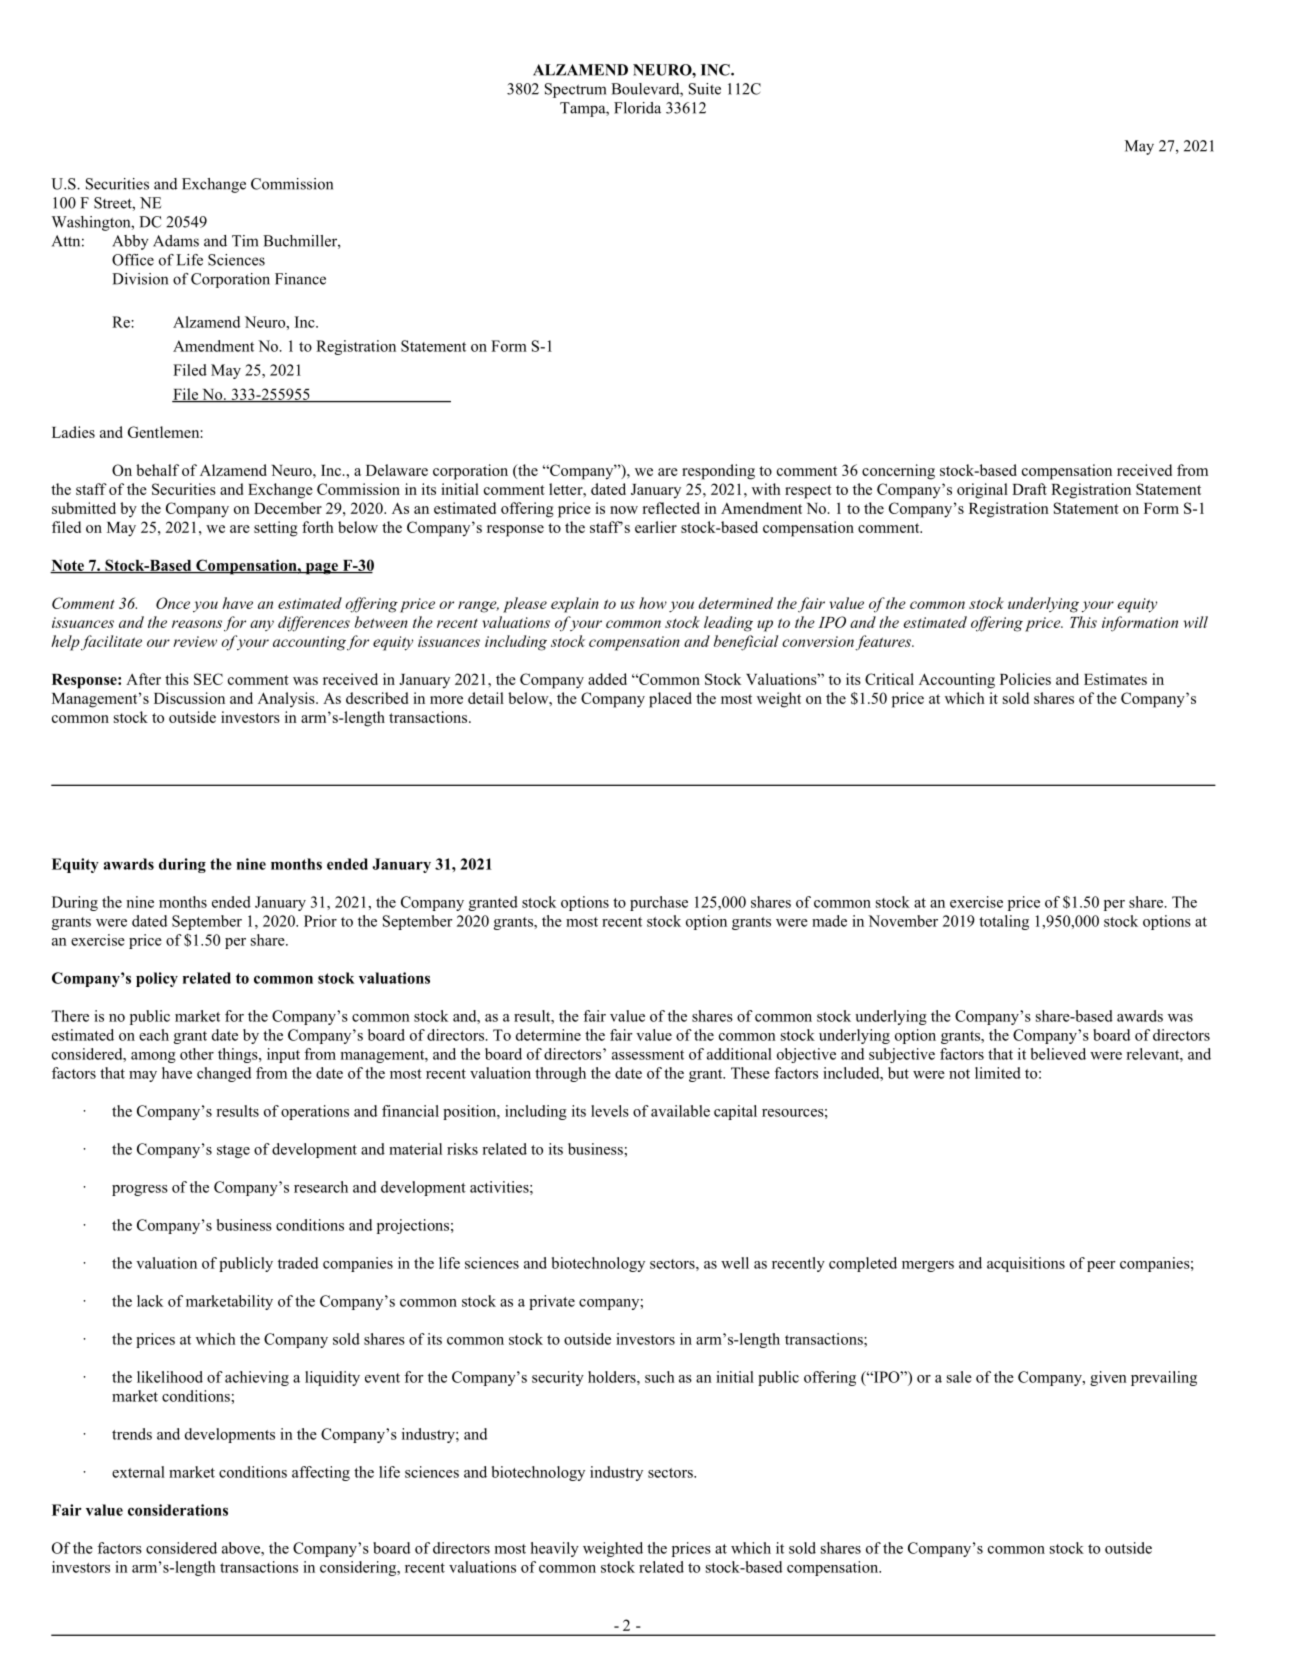  I want to click on stage, so click(233, 1151).
